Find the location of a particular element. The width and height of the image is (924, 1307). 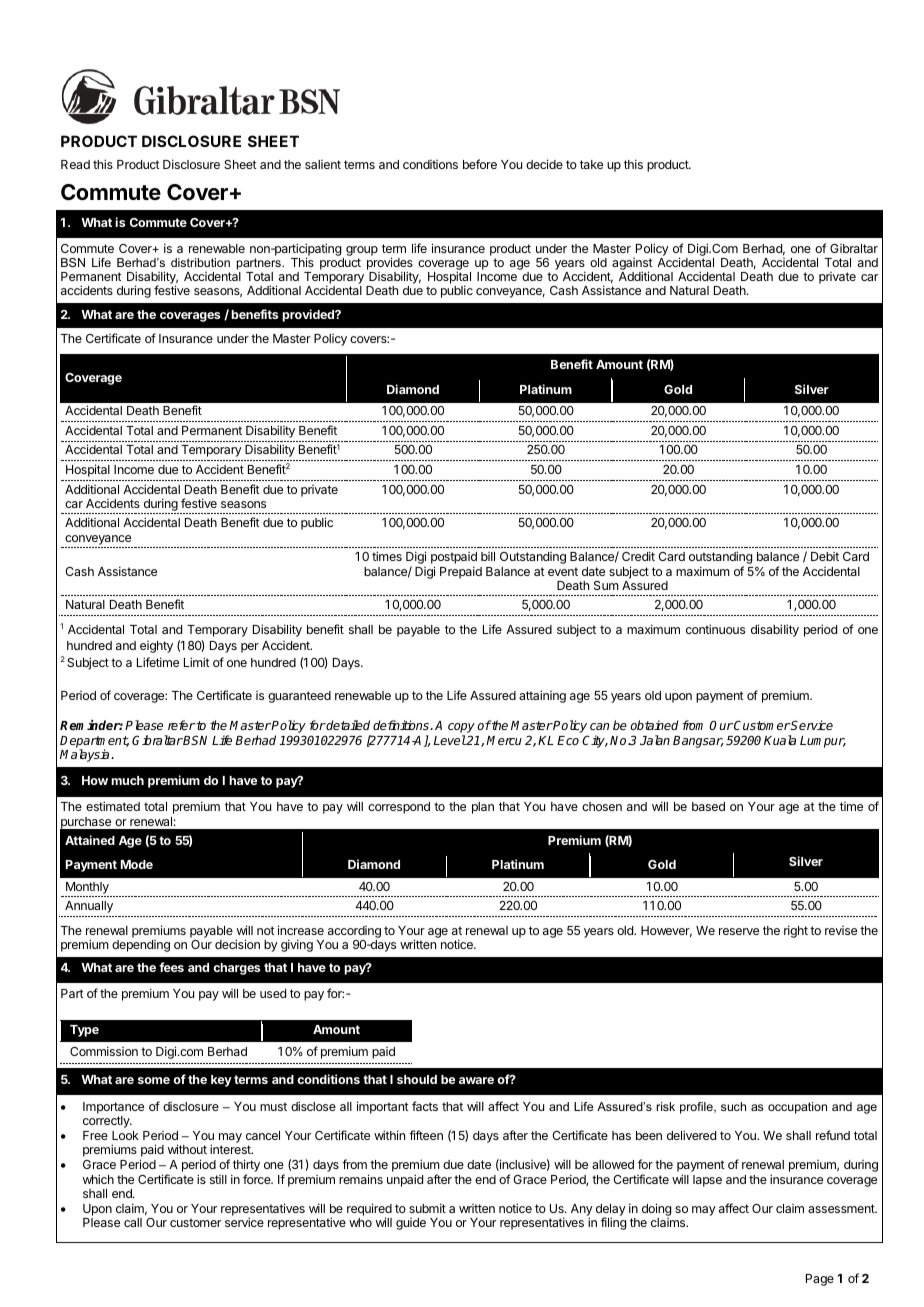

distribution is located at coordinates (200, 262).
